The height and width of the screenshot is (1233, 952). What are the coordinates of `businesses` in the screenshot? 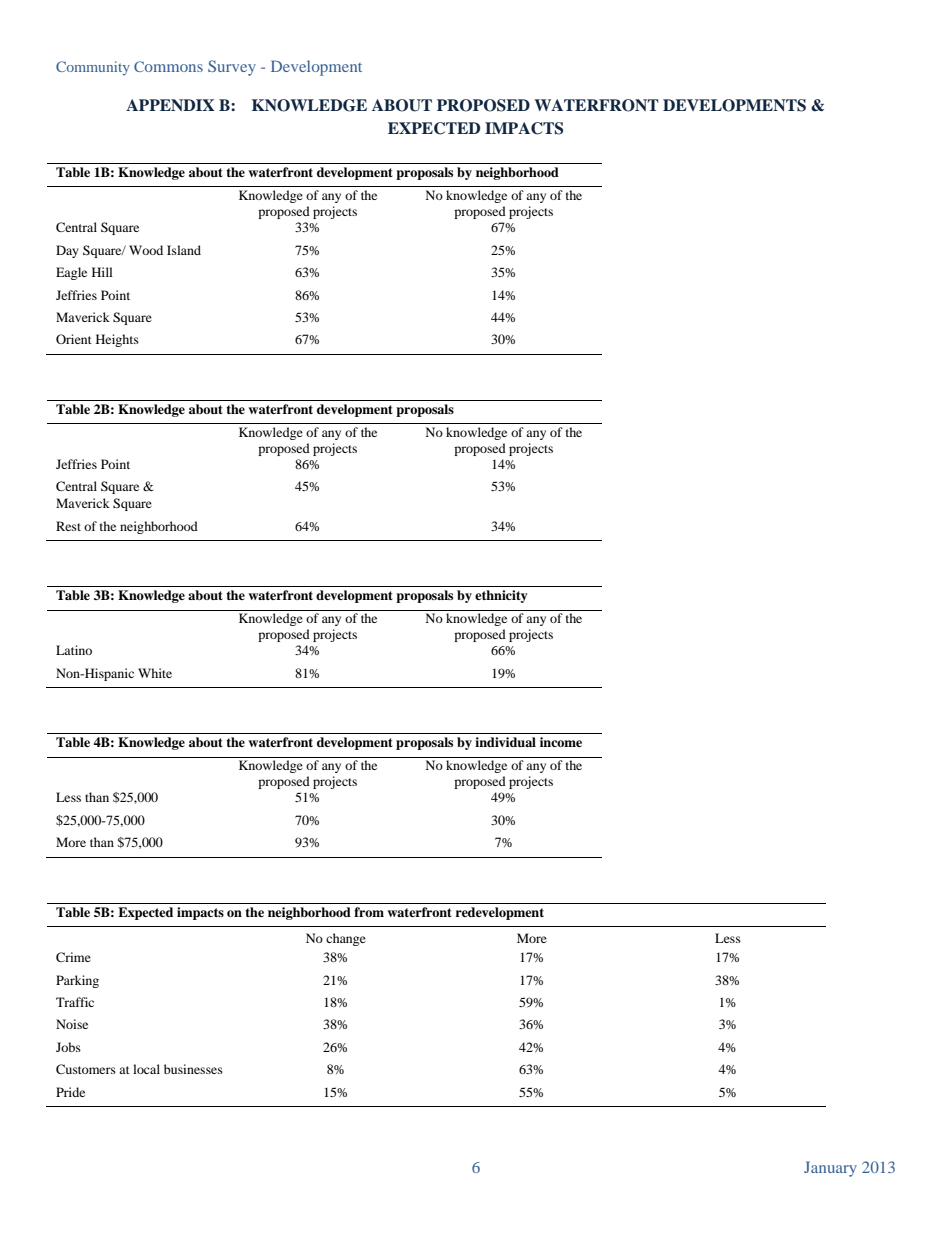 It's located at (193, 1069).
